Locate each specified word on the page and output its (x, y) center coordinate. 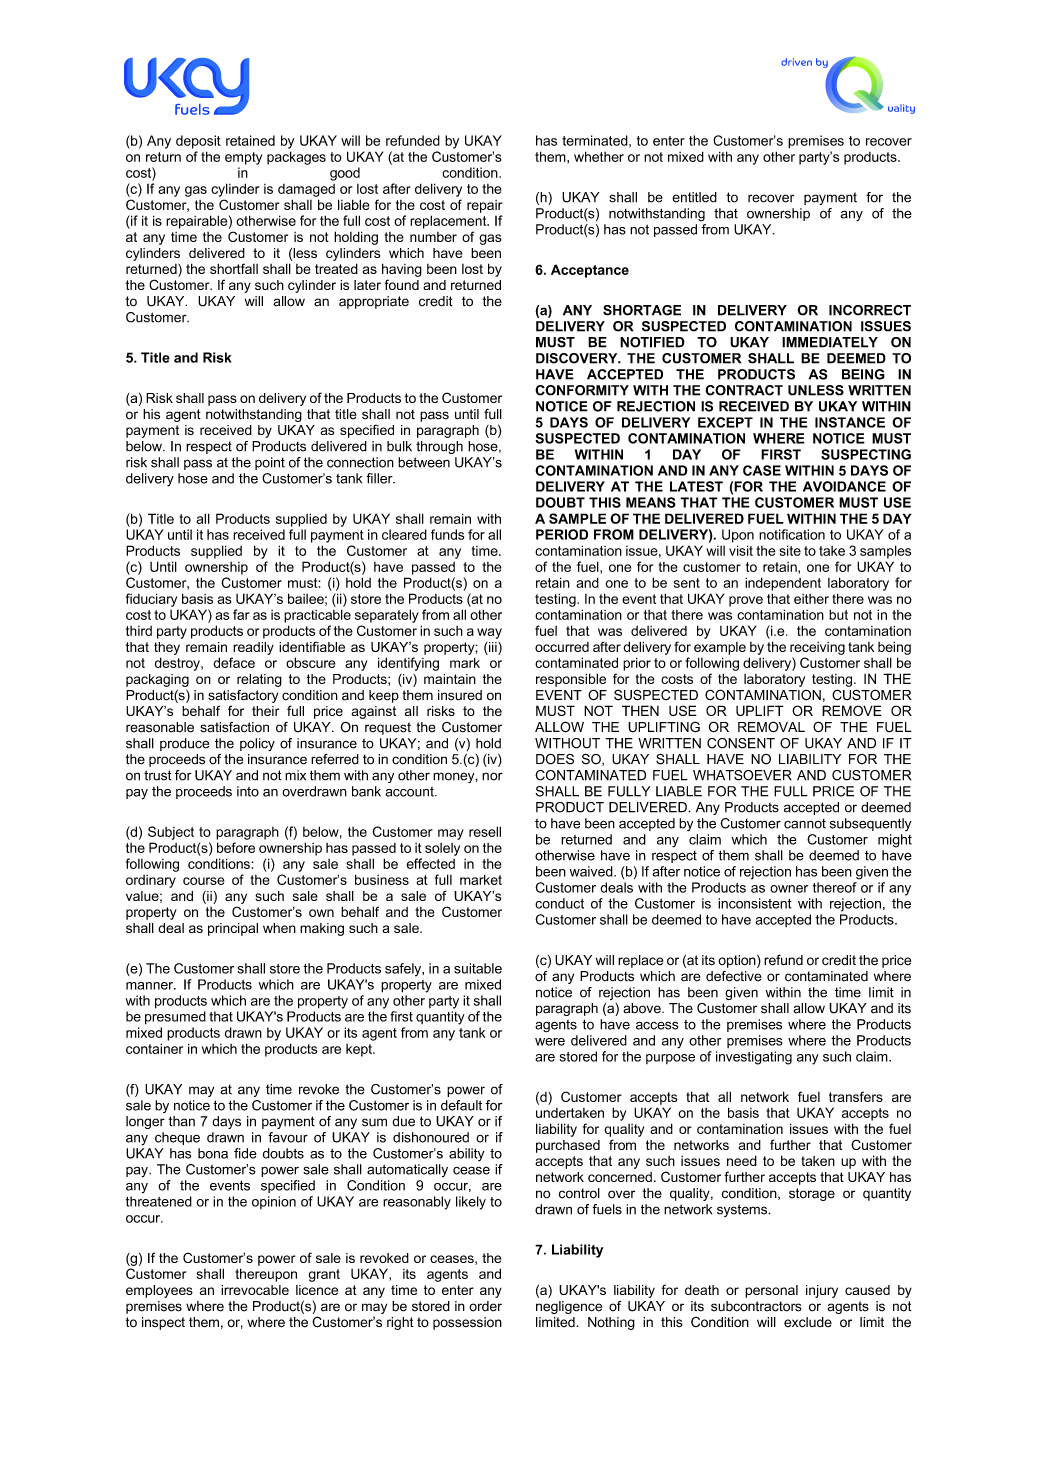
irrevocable (255, 1290)
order (485, 1306)
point (270, 463)
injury (822, 1291)
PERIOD (562, 534)
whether (599, 156)
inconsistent (755, 903)
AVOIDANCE (844, 486)
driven (796, 62)
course (204, 881)
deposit (198, 142)
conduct (559, 903)
